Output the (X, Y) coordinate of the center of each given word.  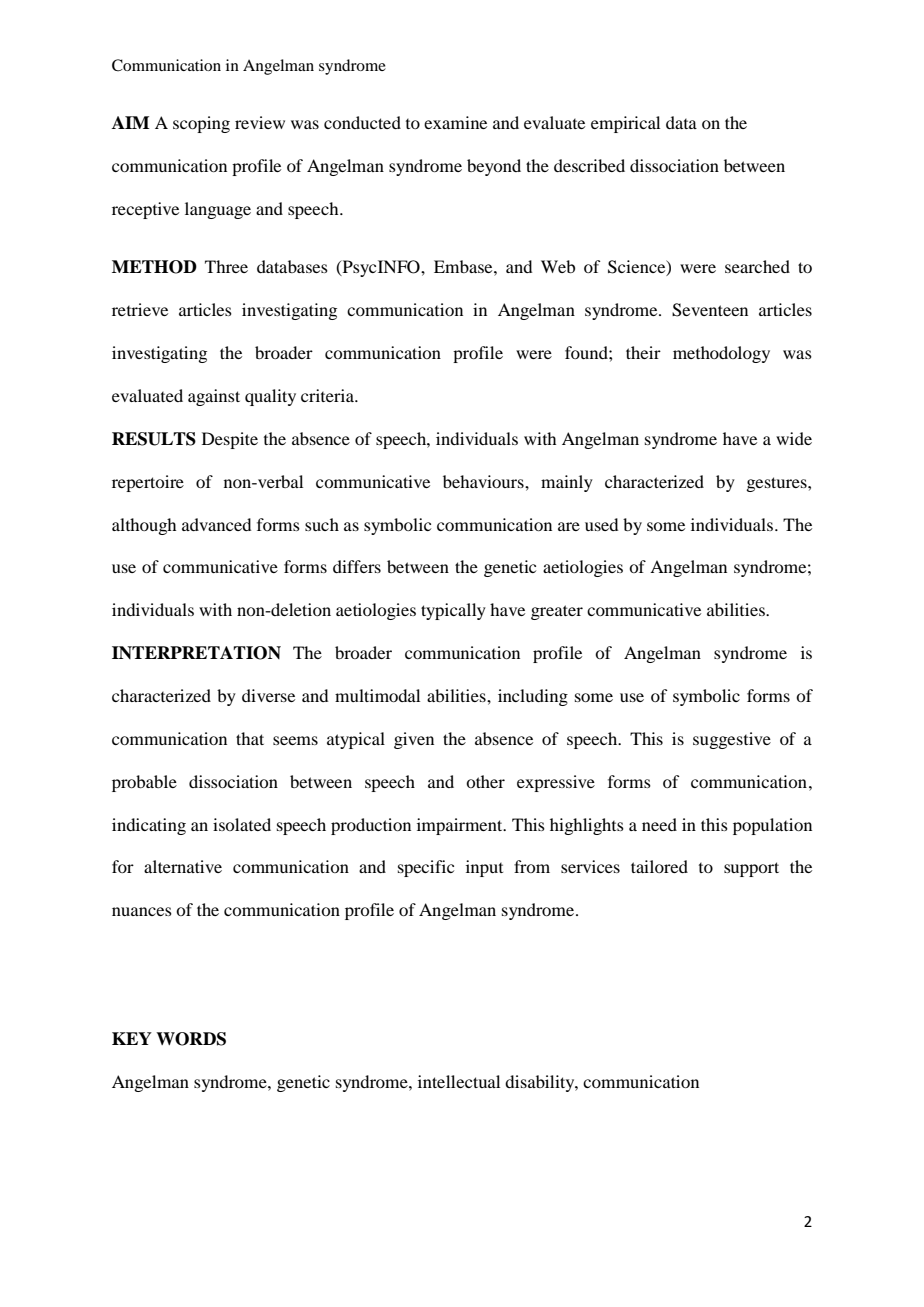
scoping (201, 124)
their (643, 352)
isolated (242, 824)
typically (453, 611)
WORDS (191, 1039)
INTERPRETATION (196, 653)
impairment (461, 826)
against (214, 397)
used (601, 524)
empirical (625, 124)
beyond (494, 167)
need (659, 824)
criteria (328, 395)
